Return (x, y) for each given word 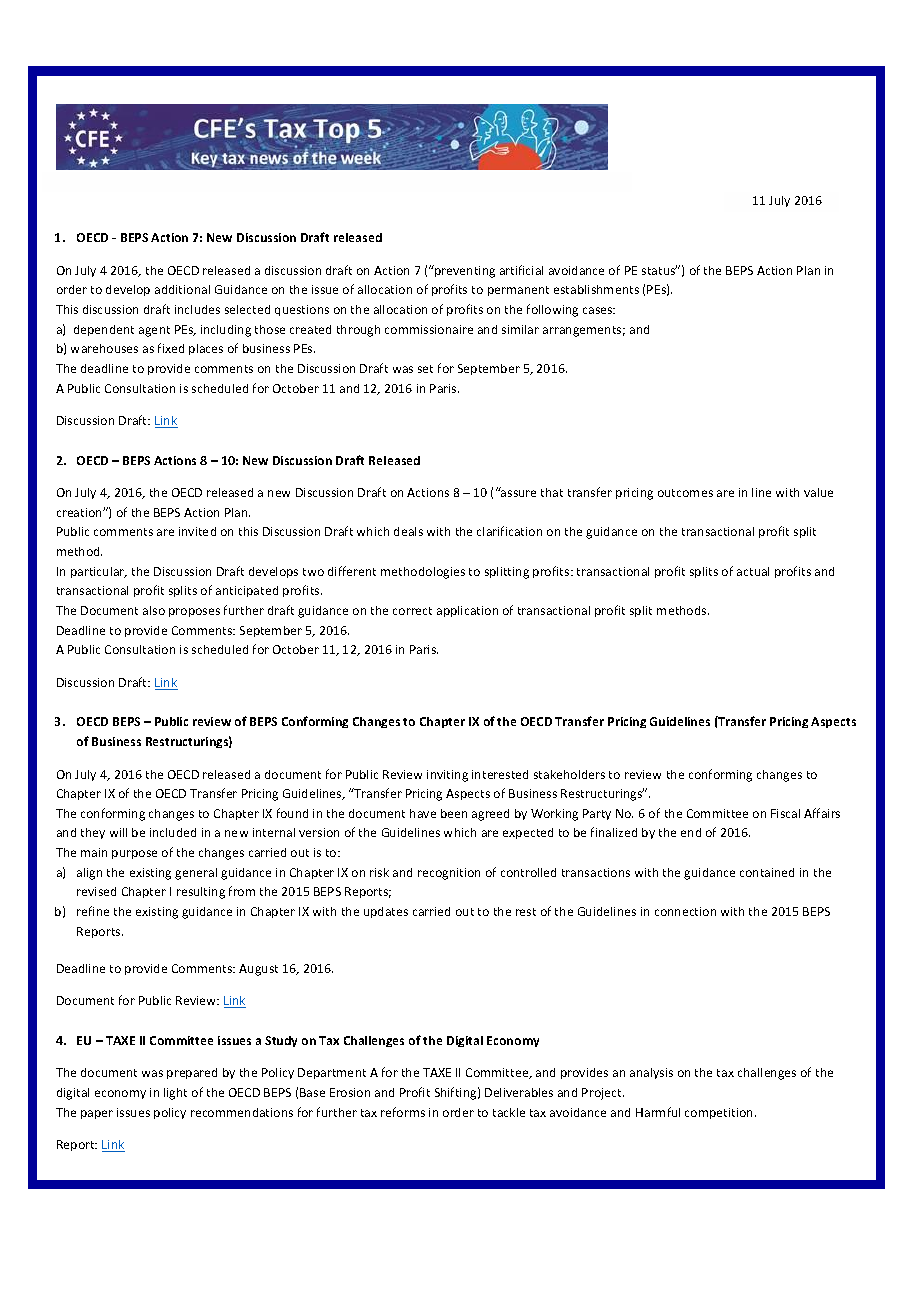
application (467, 611)
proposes (194, 612)
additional (182, 289)
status (659, 270)
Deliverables (519, 1092)
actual (753, 571)
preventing (464, 271)
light (175, 1094)
